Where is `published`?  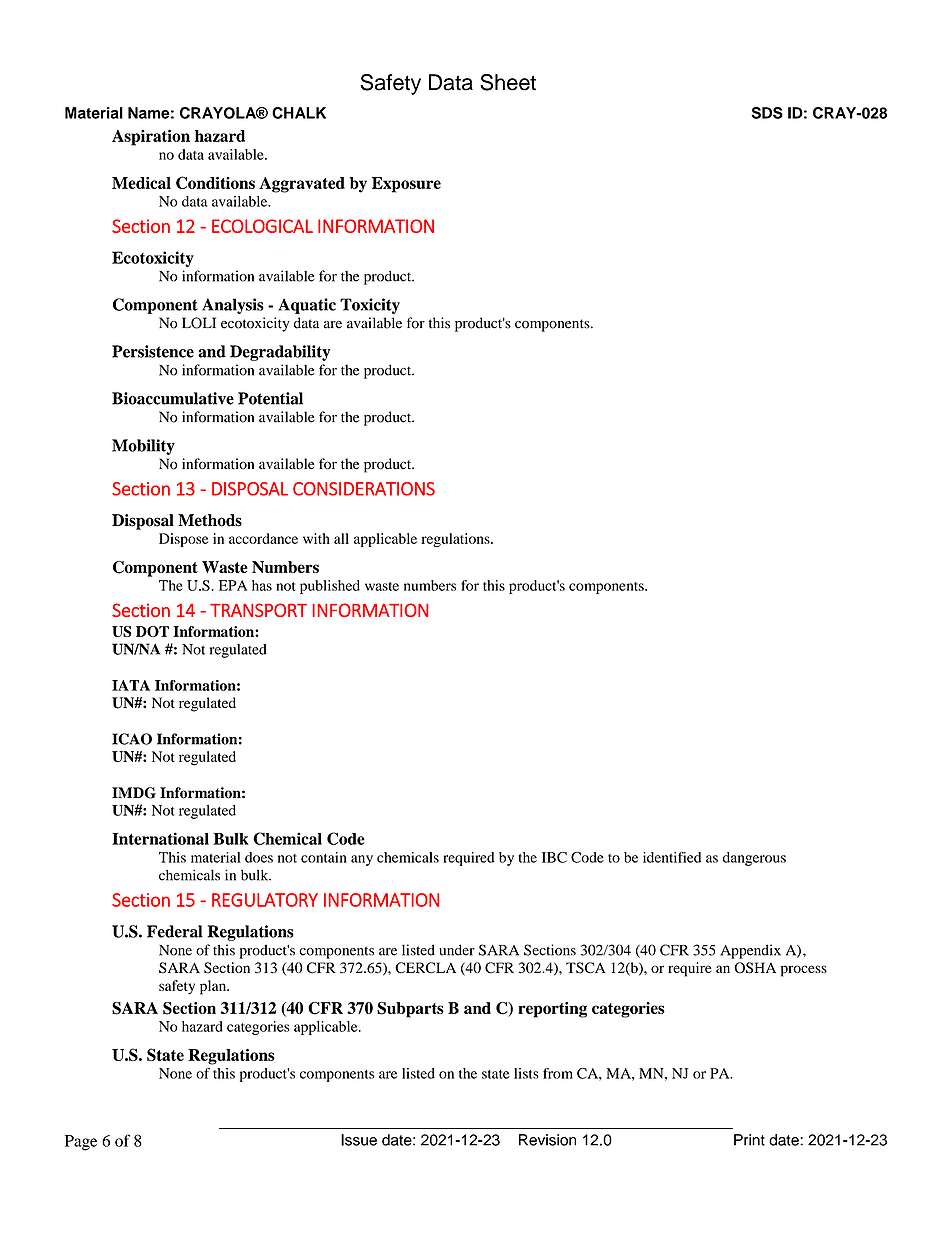 published is located at coordinates (330, 587).
